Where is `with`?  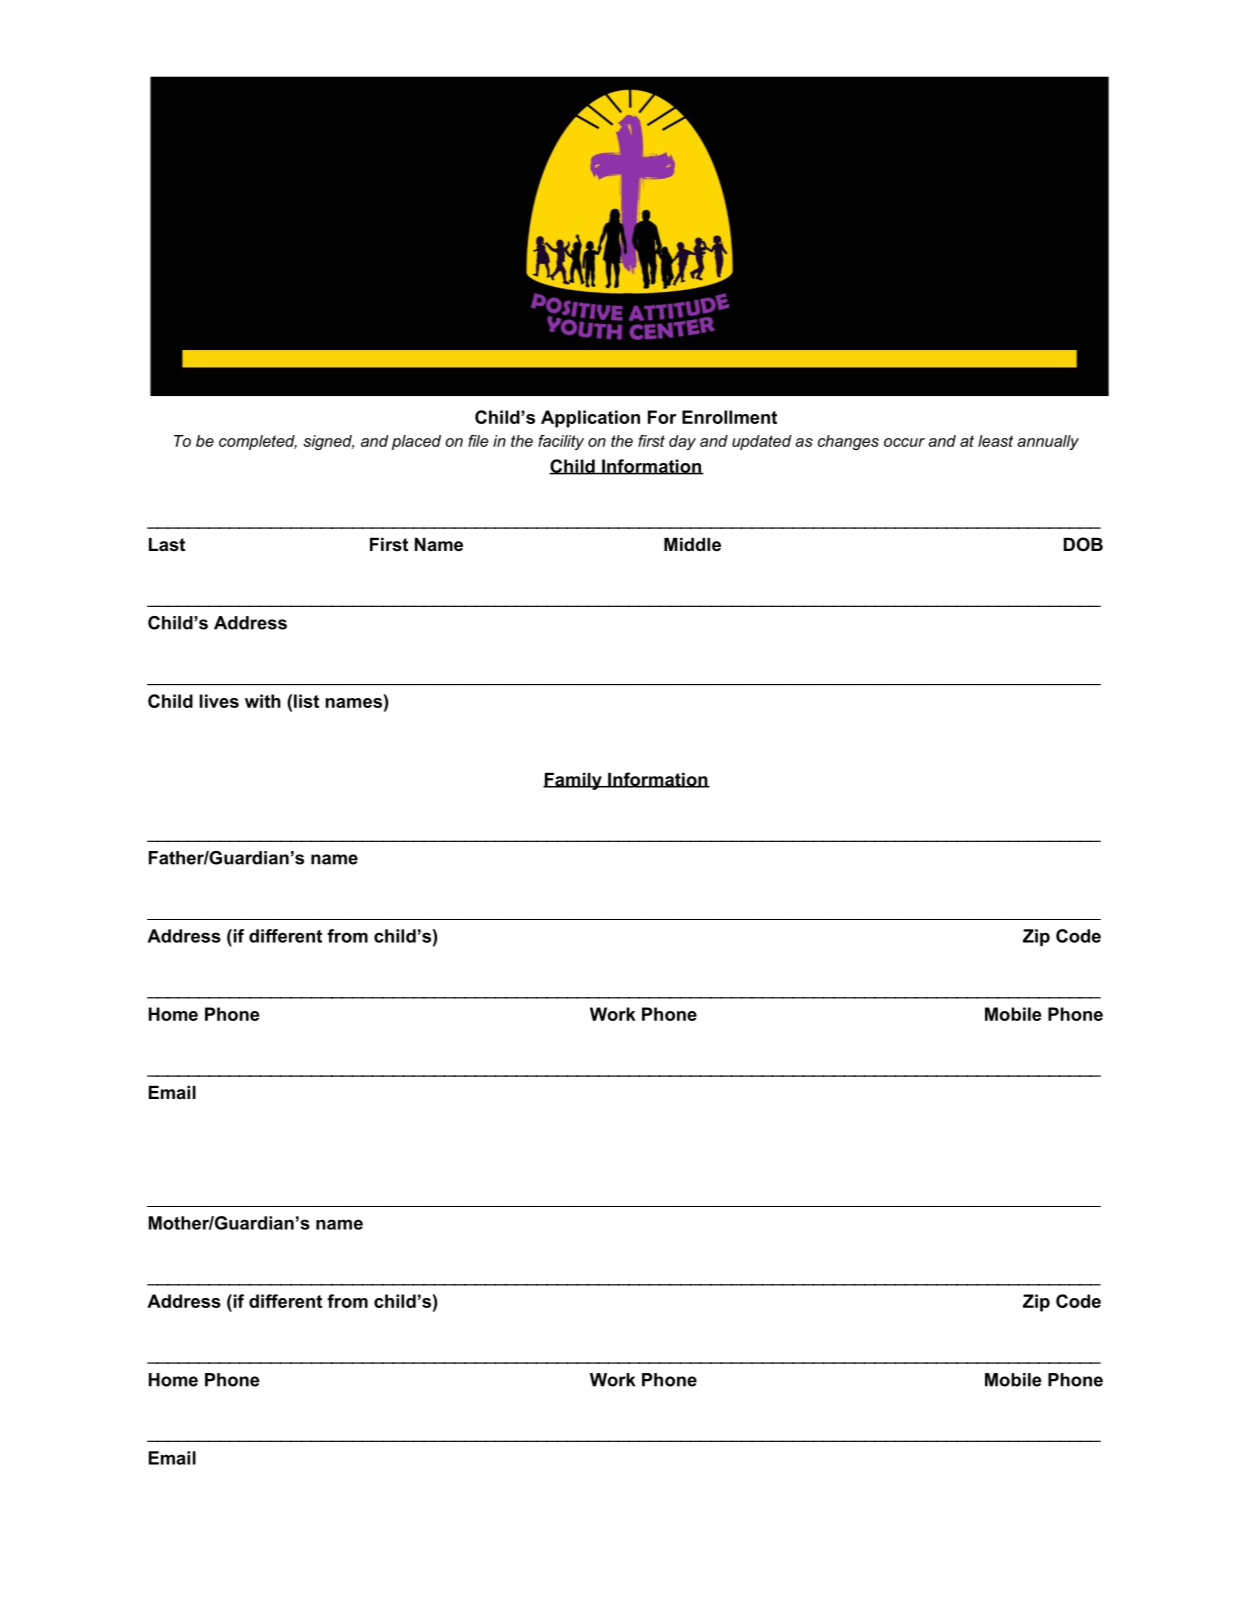 with is located at coordinates (263, 701).
